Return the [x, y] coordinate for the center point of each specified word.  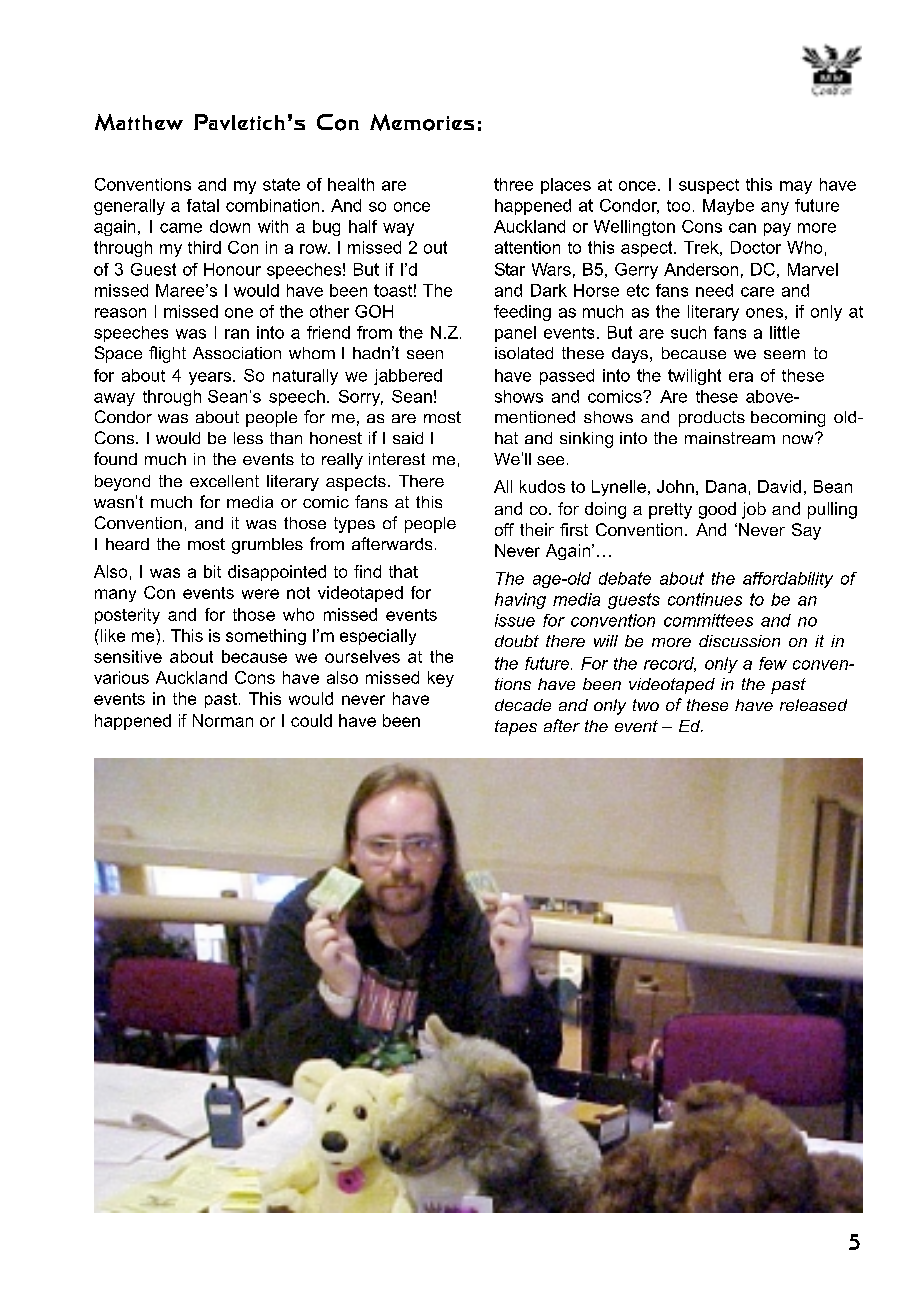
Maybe [728, 207]
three [513, 184]
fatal [203, 205]
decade [523, 705]
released [813, 705]
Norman [223, 720]
